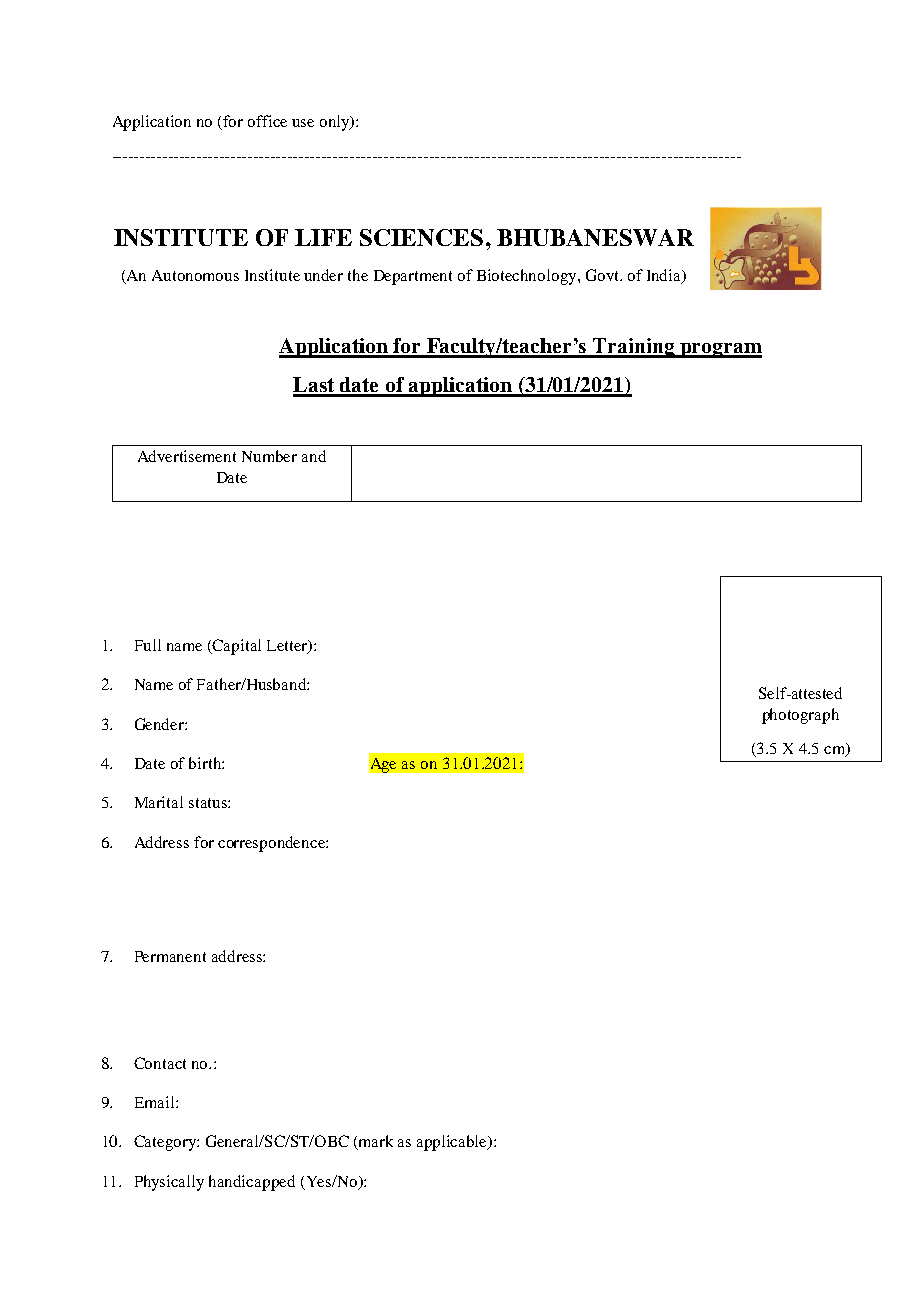 This screenshot has width=924, height=1308. What do you see at coordinates (800, 716) in the screenshot?
I see `photograph` at bounding box center [800, 716].
